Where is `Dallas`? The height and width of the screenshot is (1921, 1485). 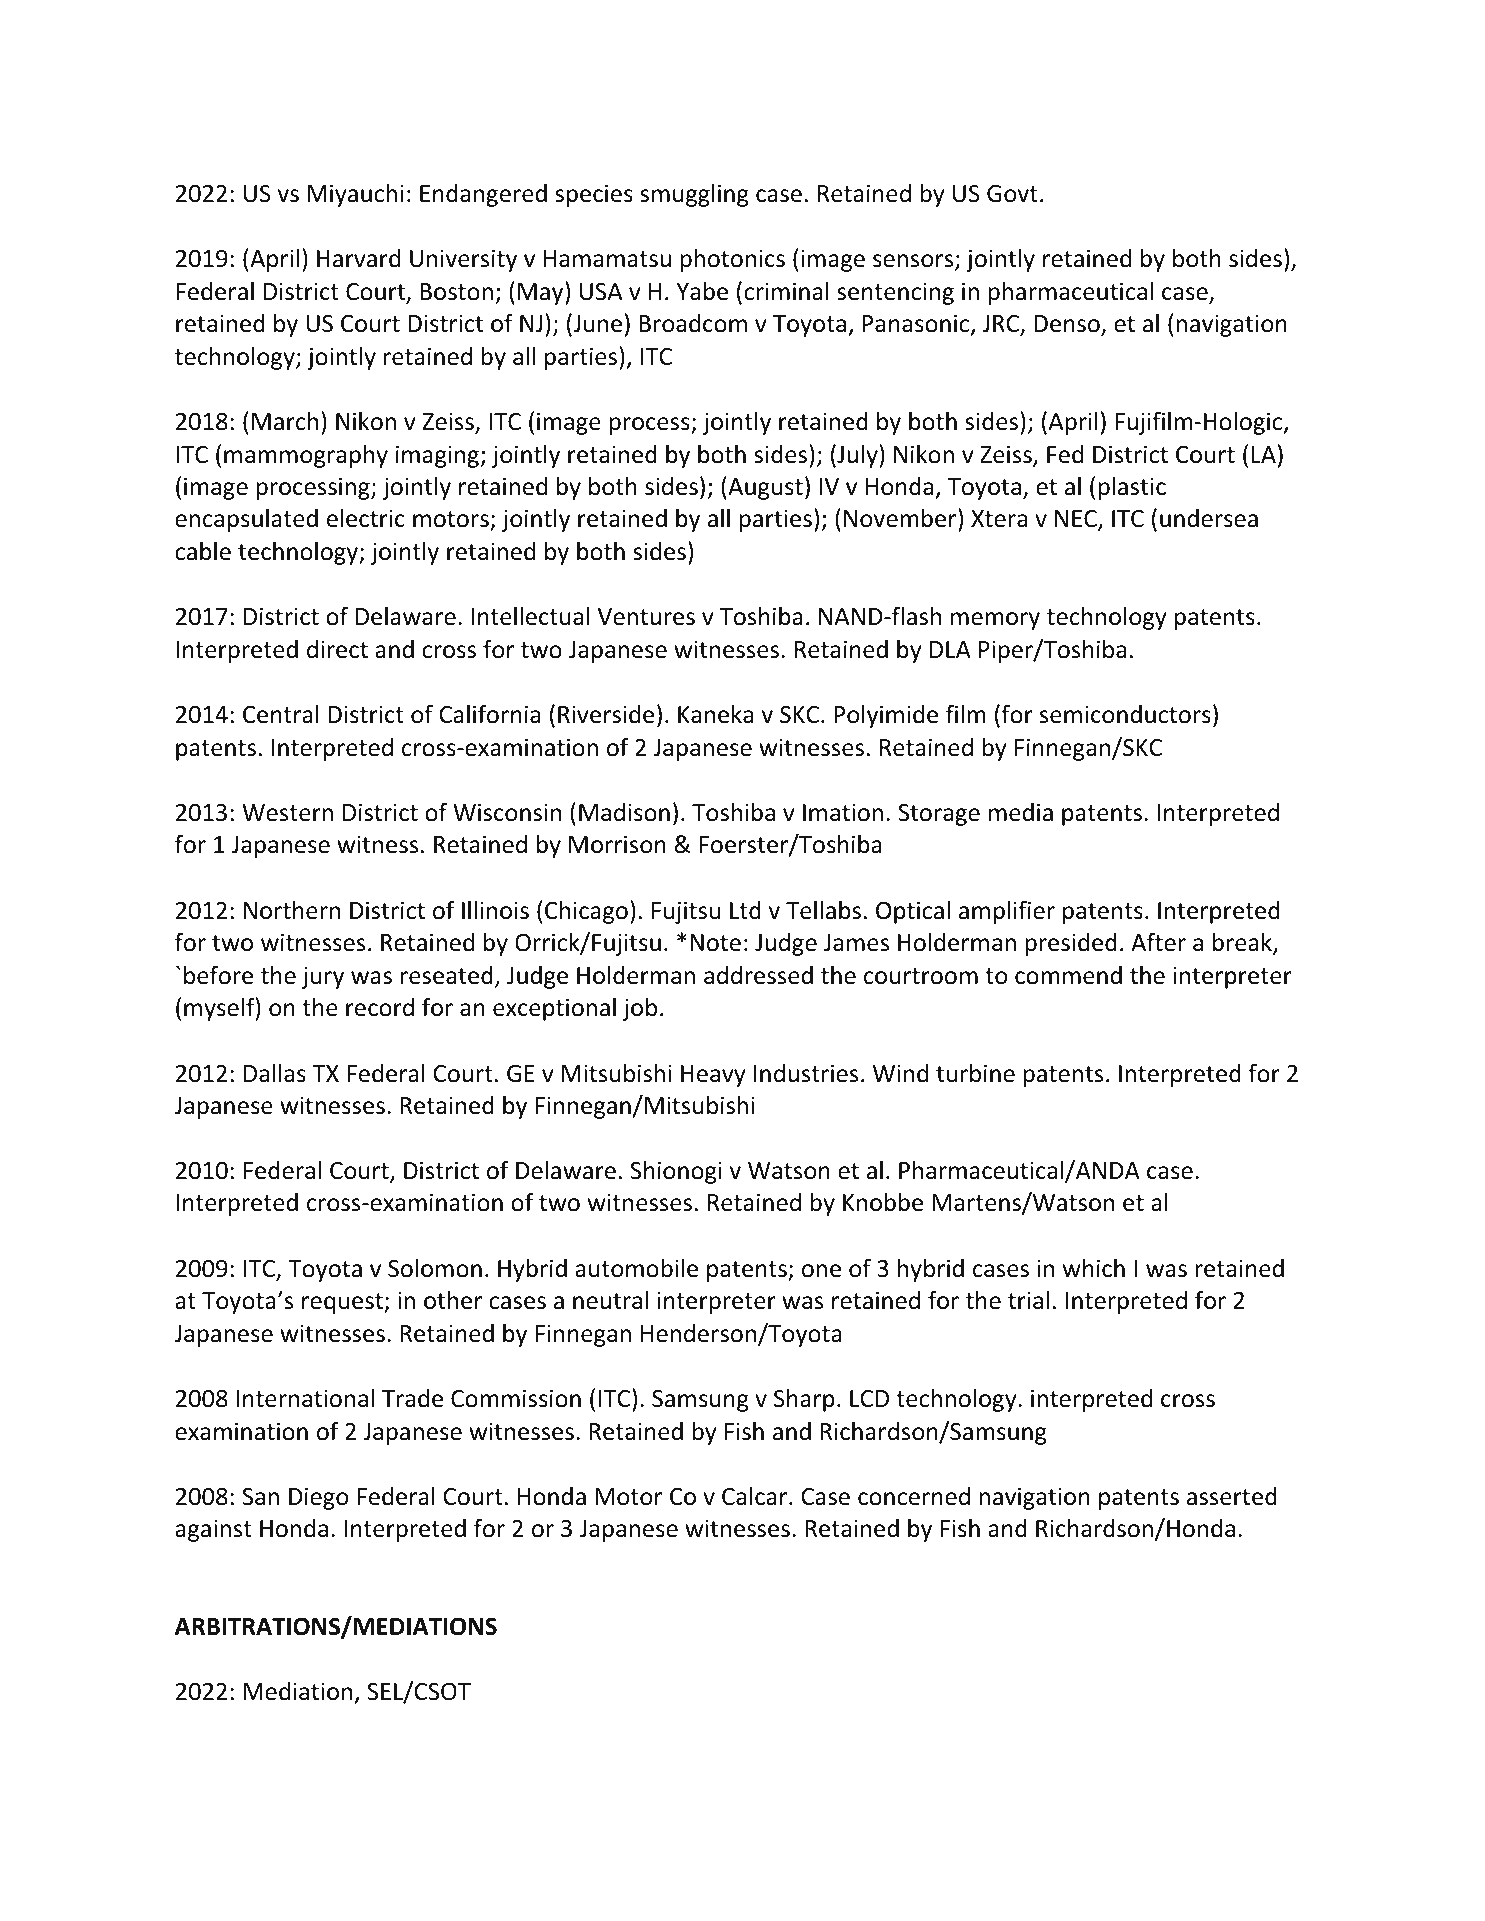
Dallas is located at coordinates (275, 1073).
